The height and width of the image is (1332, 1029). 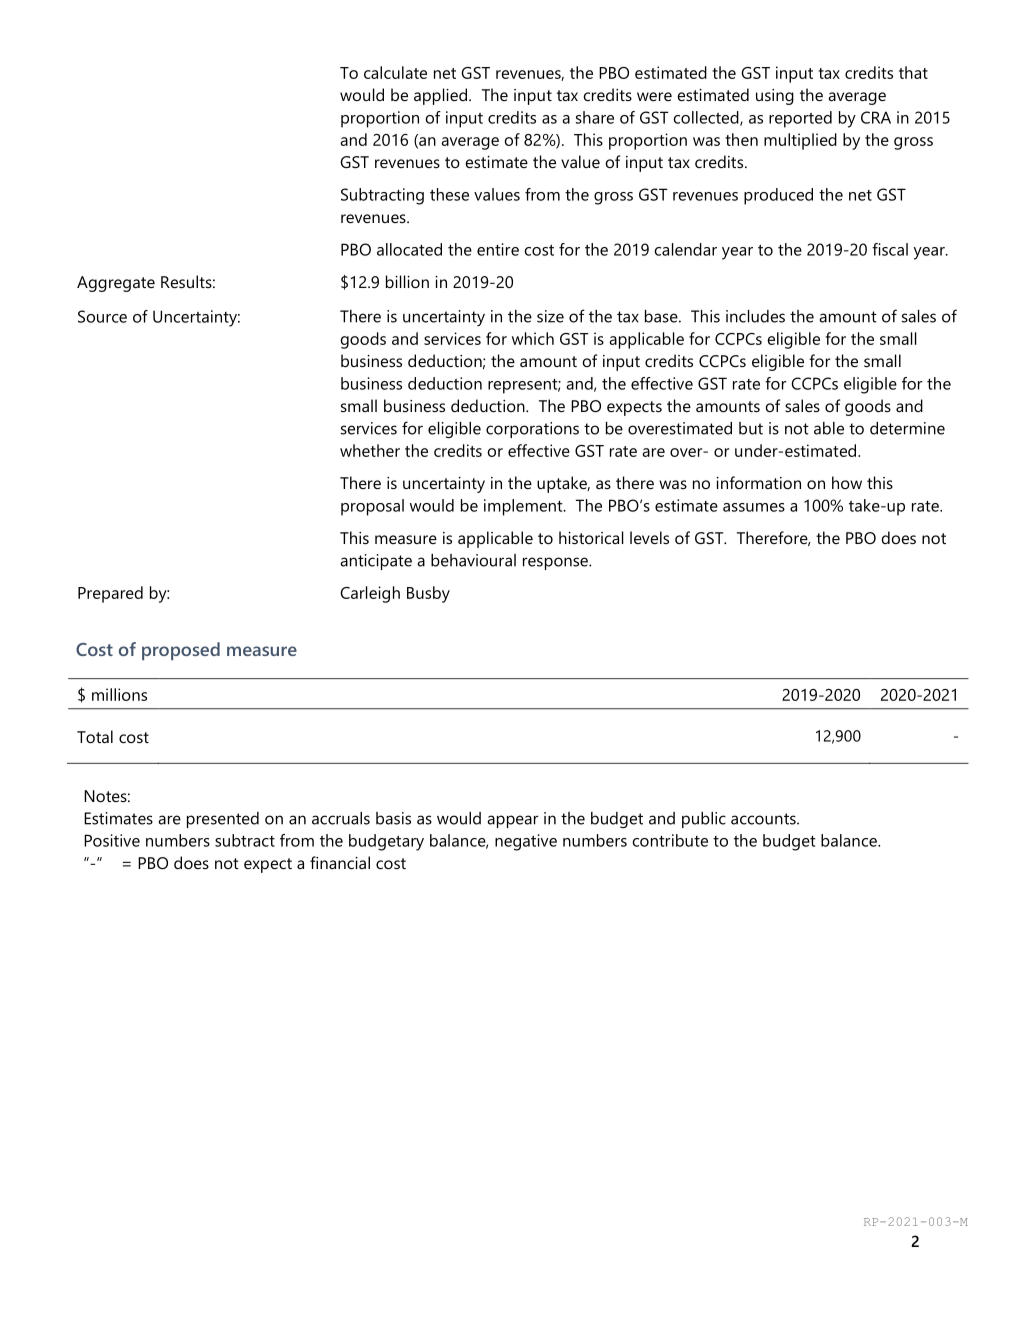 What do you see at coordinates (907, 428) in the image?
I see `determine` at bounding box center [907, 428].
